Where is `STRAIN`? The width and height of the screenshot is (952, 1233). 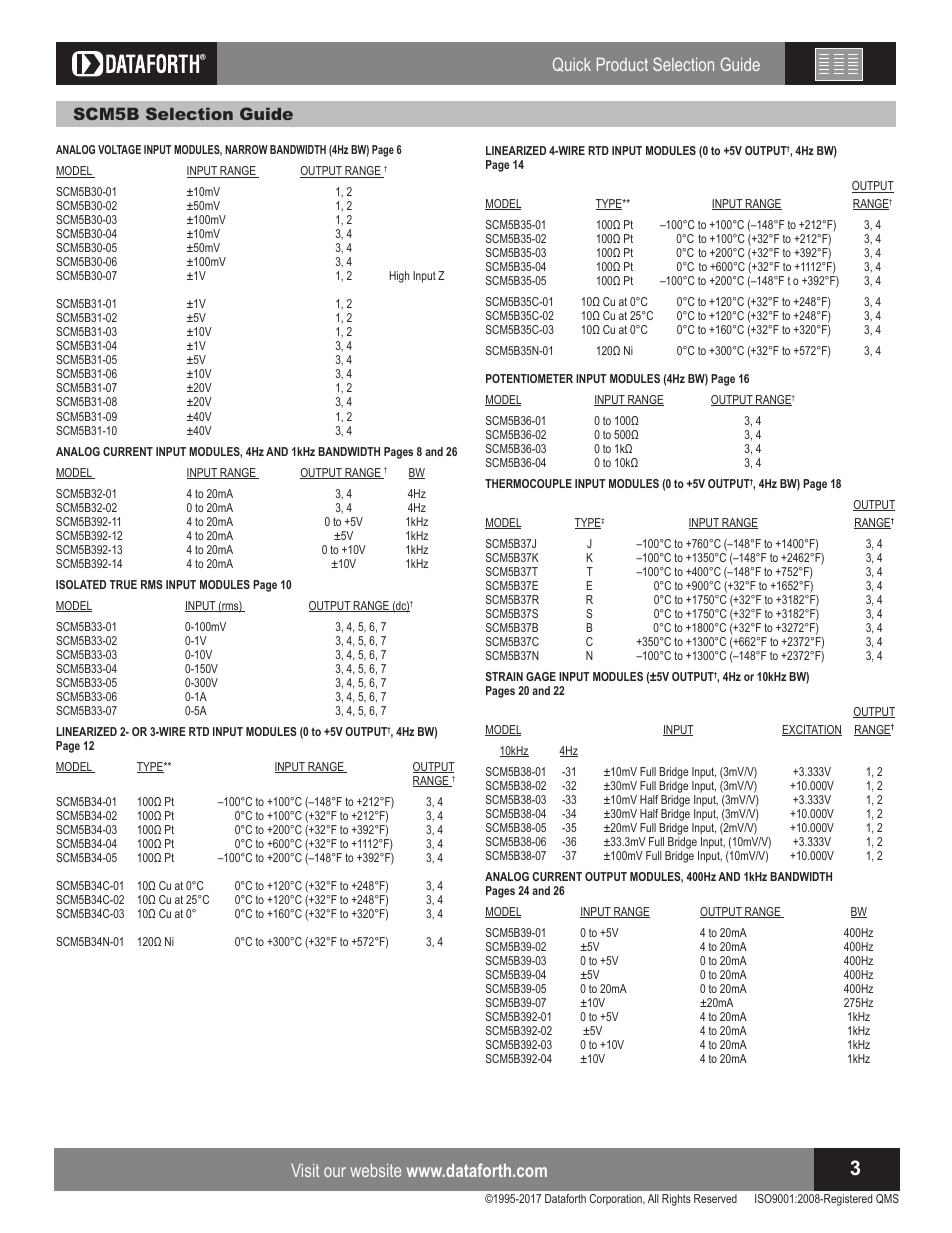 STRAIN is located at coordinates (504, 676).
